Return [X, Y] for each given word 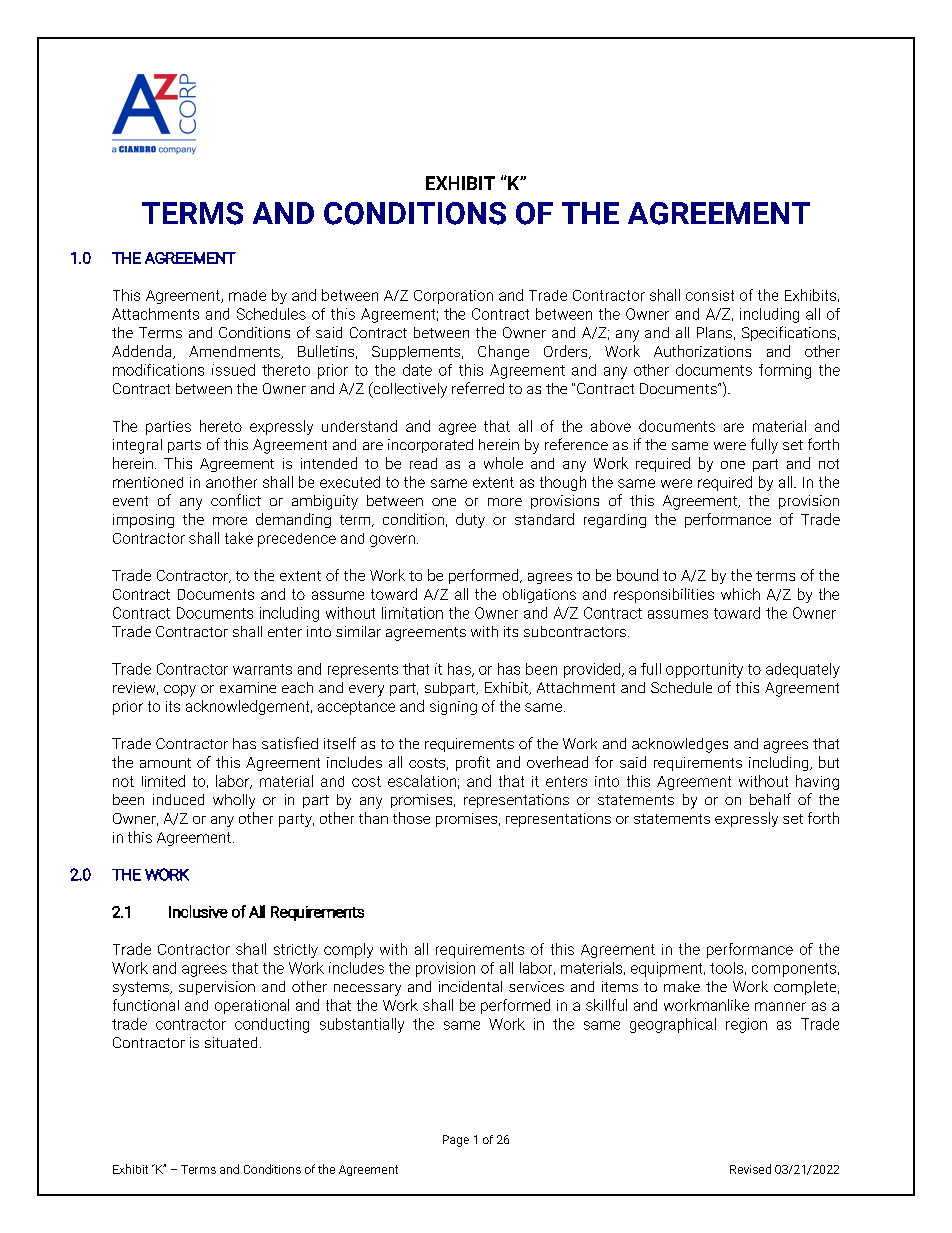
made [247, 295]
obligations [539, 595]
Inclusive [198, 911]
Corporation [453, 297]
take [239, 538]
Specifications [789, 333]
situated [231, 1042]
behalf [770, 799]
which [740, 594]
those [411, 818]
